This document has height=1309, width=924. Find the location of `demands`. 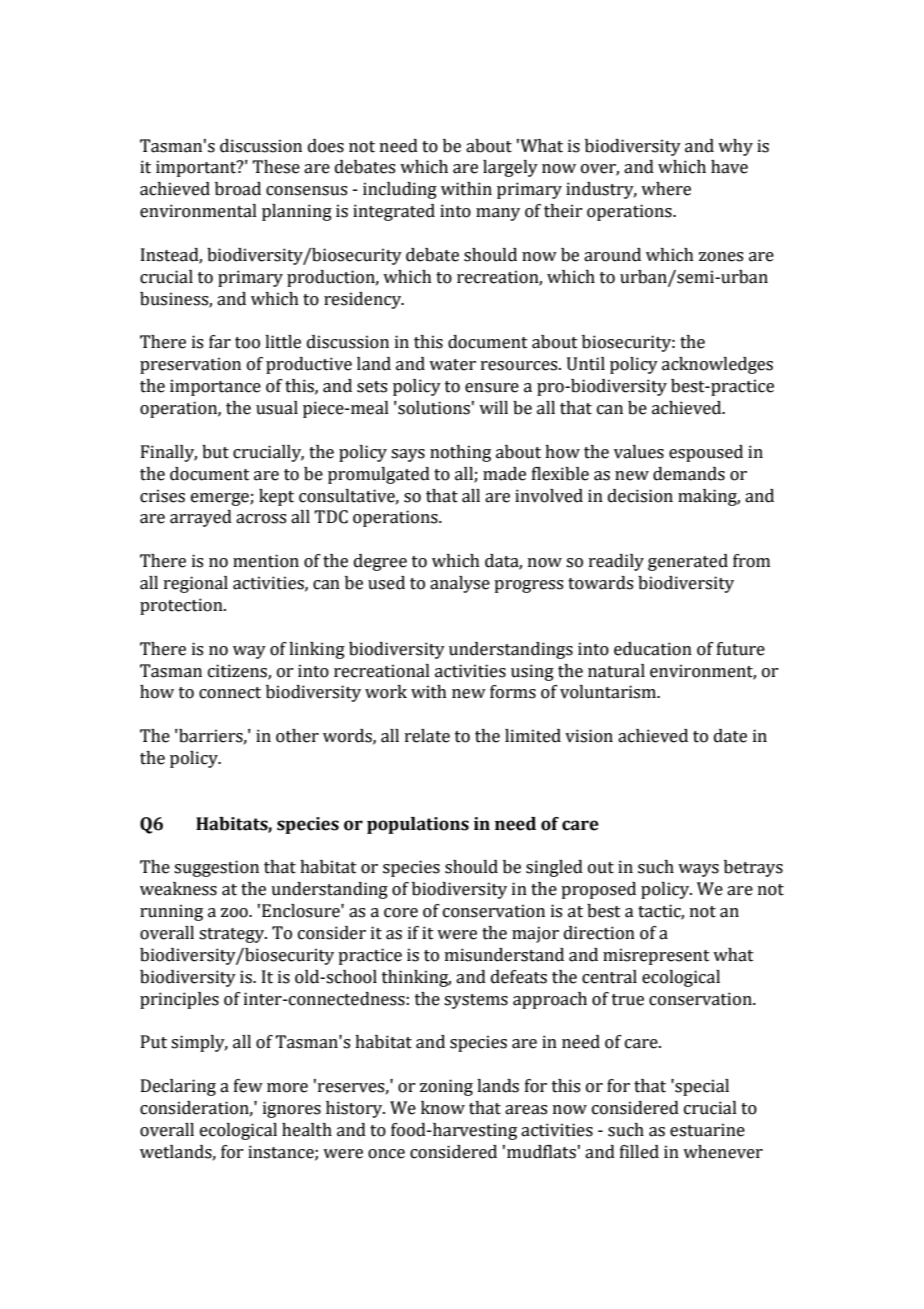

demands is located at coordinates (689, 474).
